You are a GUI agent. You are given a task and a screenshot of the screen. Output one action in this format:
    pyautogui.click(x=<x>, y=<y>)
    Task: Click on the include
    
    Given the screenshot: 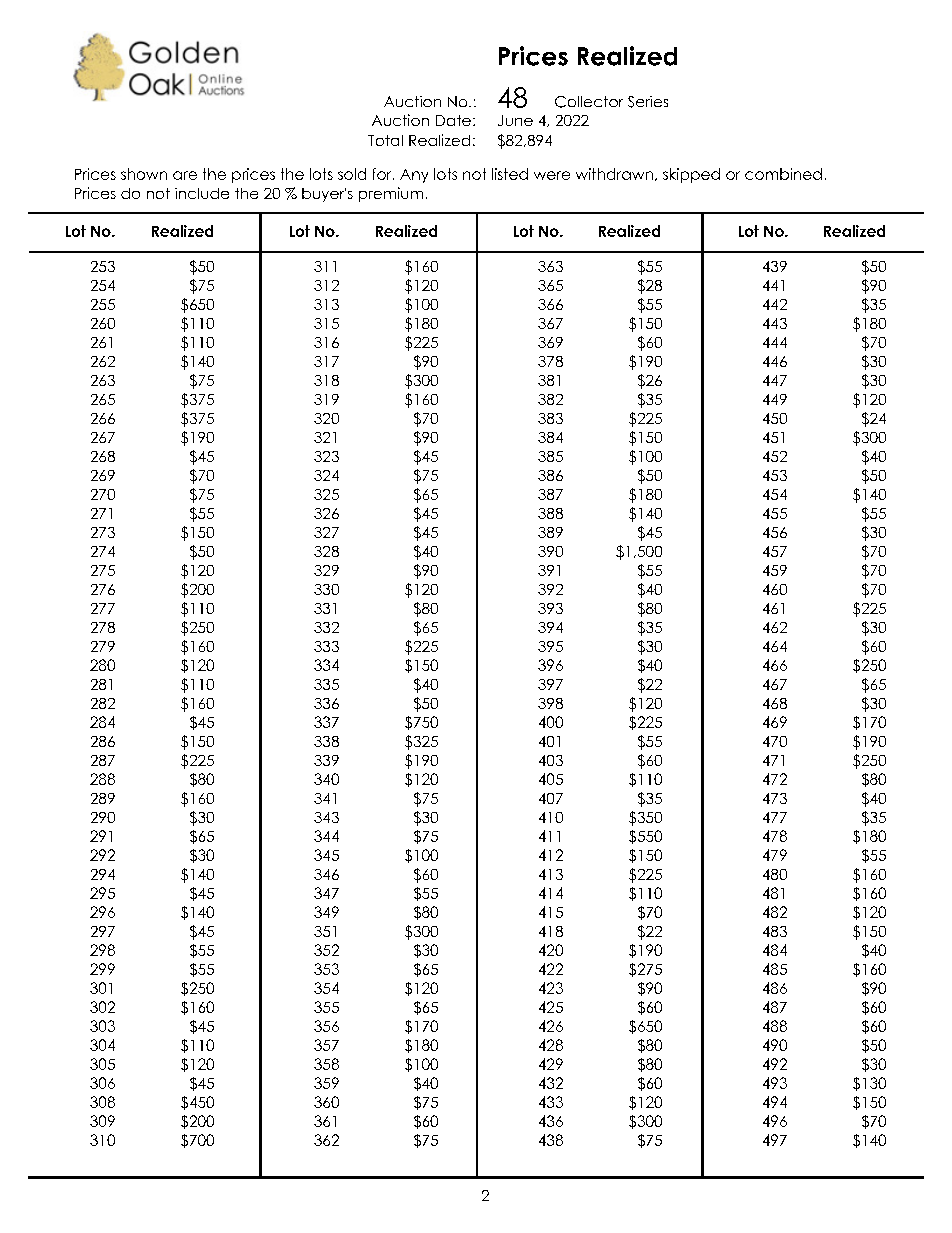 What is the action you would take?
    pyautogui.click(x=202, y=193)
